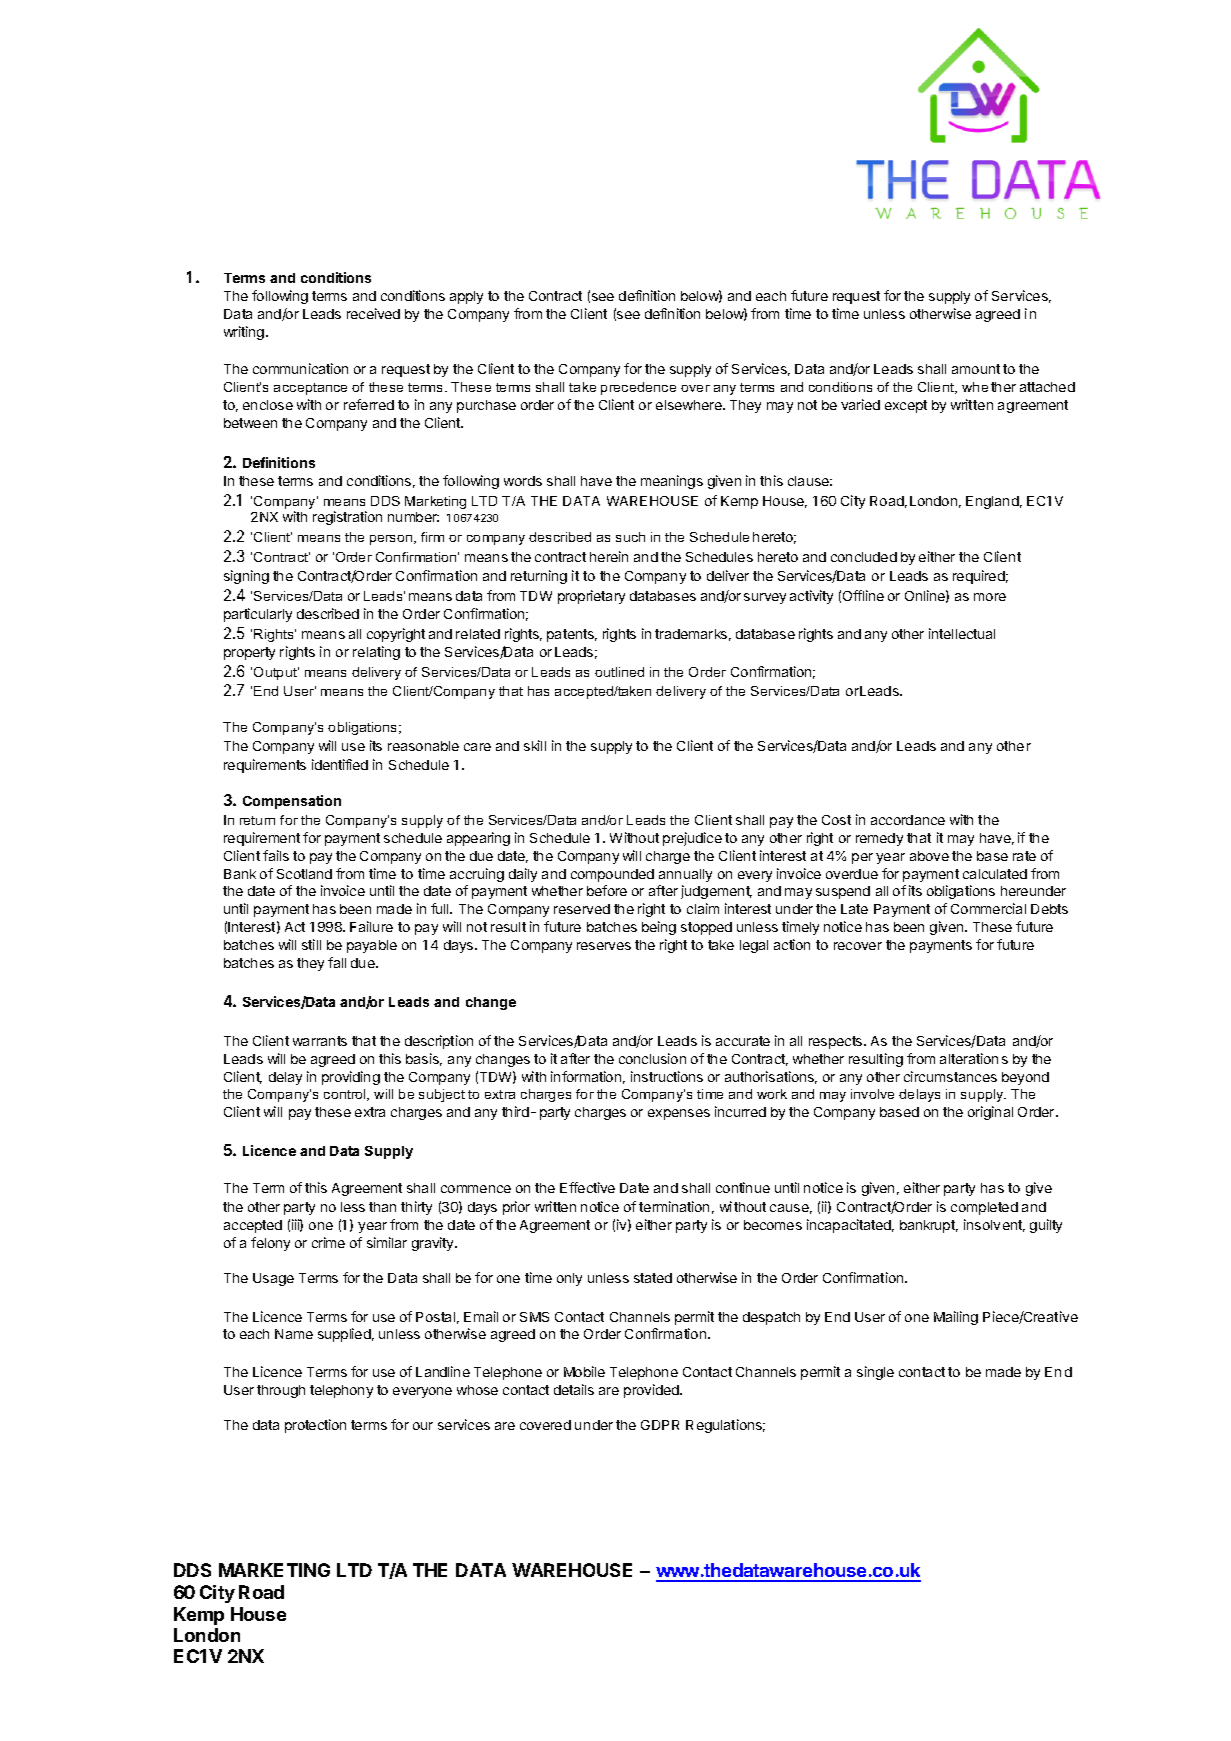 This screenshot has width=1231, height=1741. What do you see at coordinates (976, 369) in the screenshot?
I see `amount` at bounding box center [976, 369].
